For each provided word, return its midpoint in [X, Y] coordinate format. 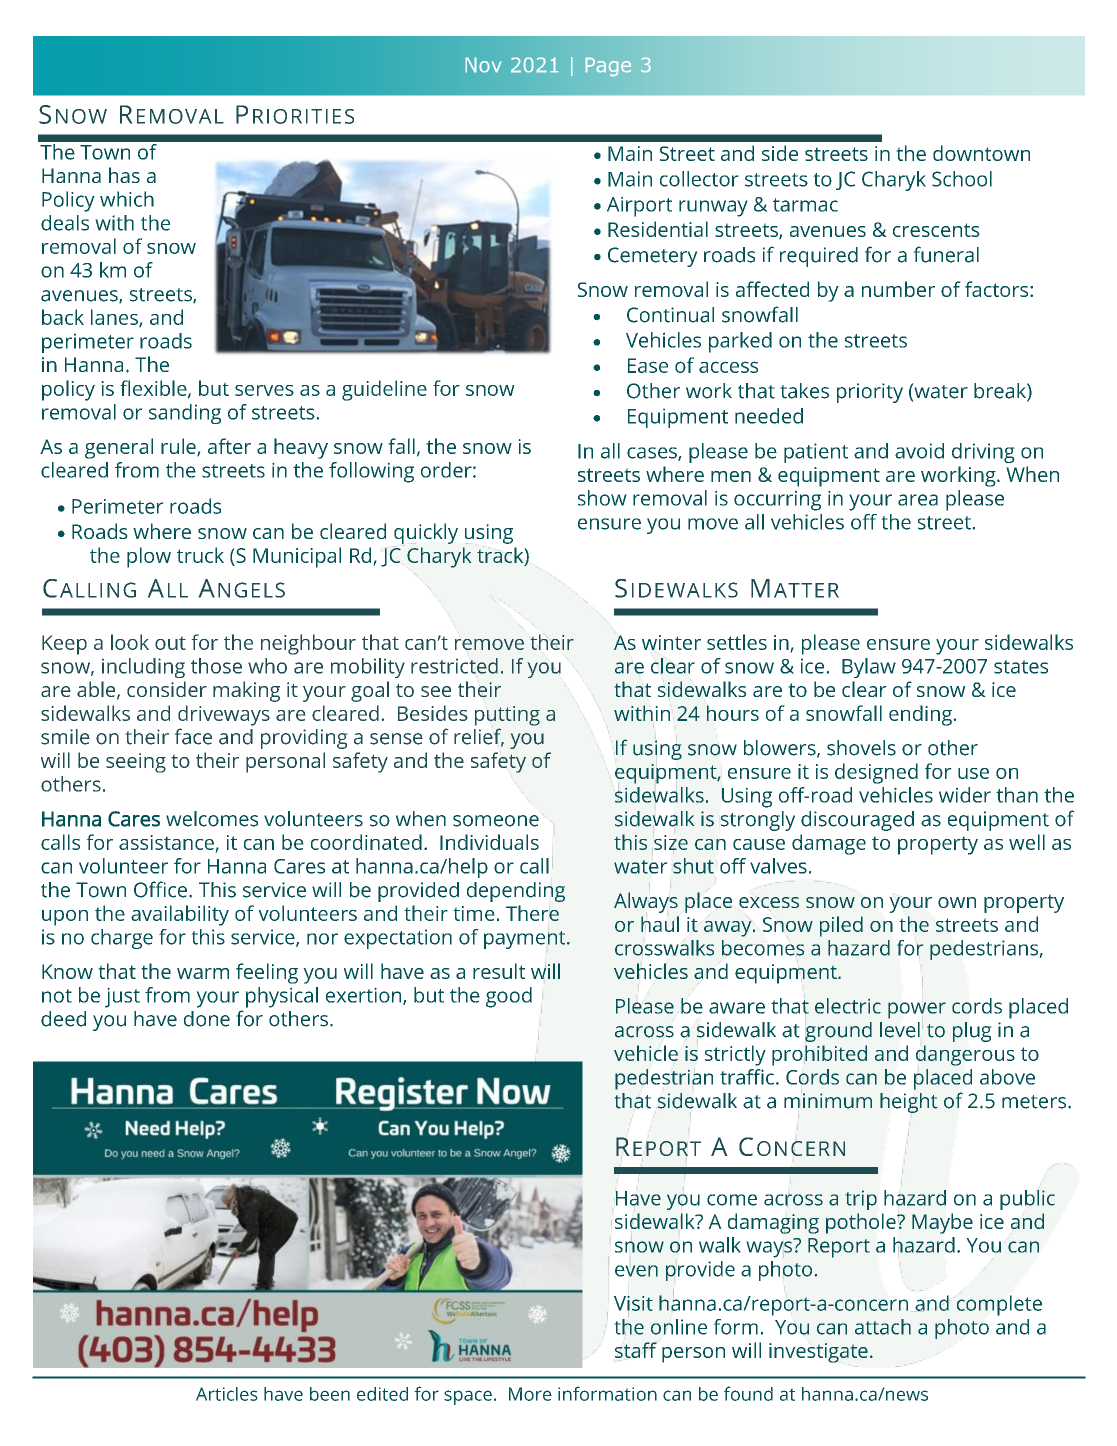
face [193, 736]
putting [507, 716]
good [509, 997]
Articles [227, 1394]
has [124, 175]
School [962, 179]
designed [876, 773]
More [530, 1394]
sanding [185, 414]
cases [653, 454]
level [900, 1030]
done [207, 1019]
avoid [919, 451]
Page [608, 67]
